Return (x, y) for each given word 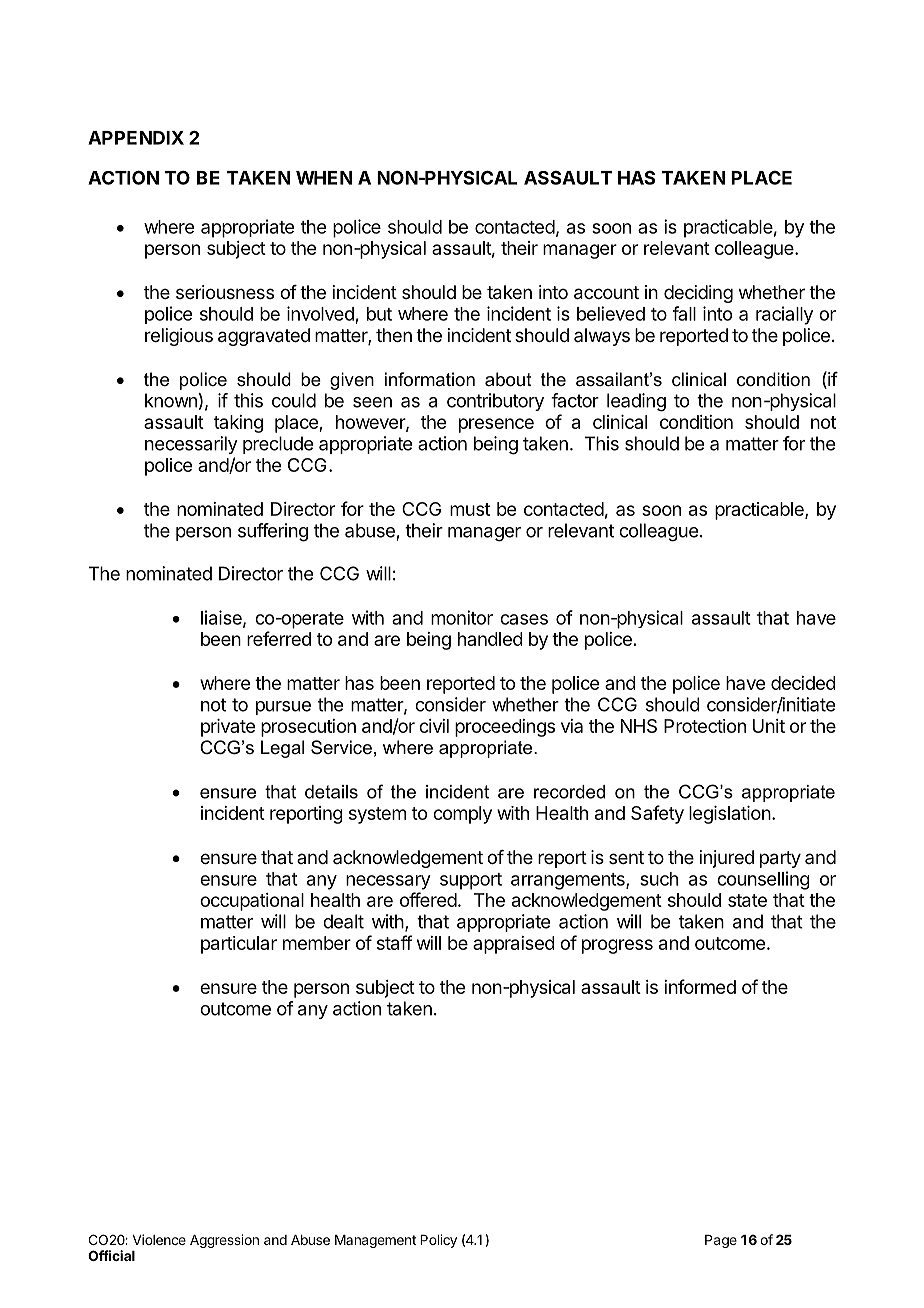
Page (721, 1241)
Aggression (224, 1241)
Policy (438, 1241)
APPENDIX (136, 138)
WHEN (324, 178)
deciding (698, 294)
